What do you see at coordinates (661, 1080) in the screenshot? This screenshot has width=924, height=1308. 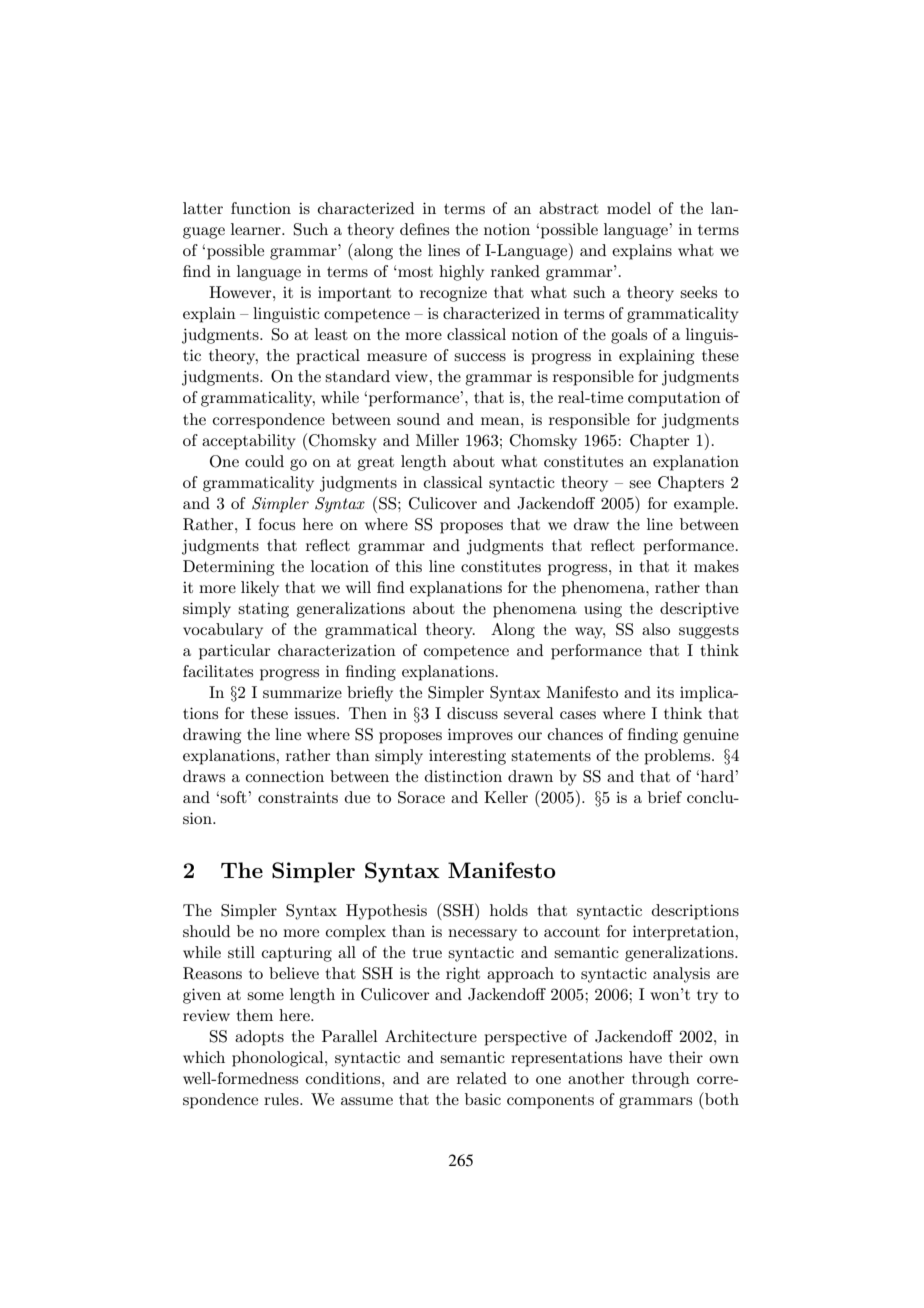 I see `through` at bounding box center [661, 1080].
